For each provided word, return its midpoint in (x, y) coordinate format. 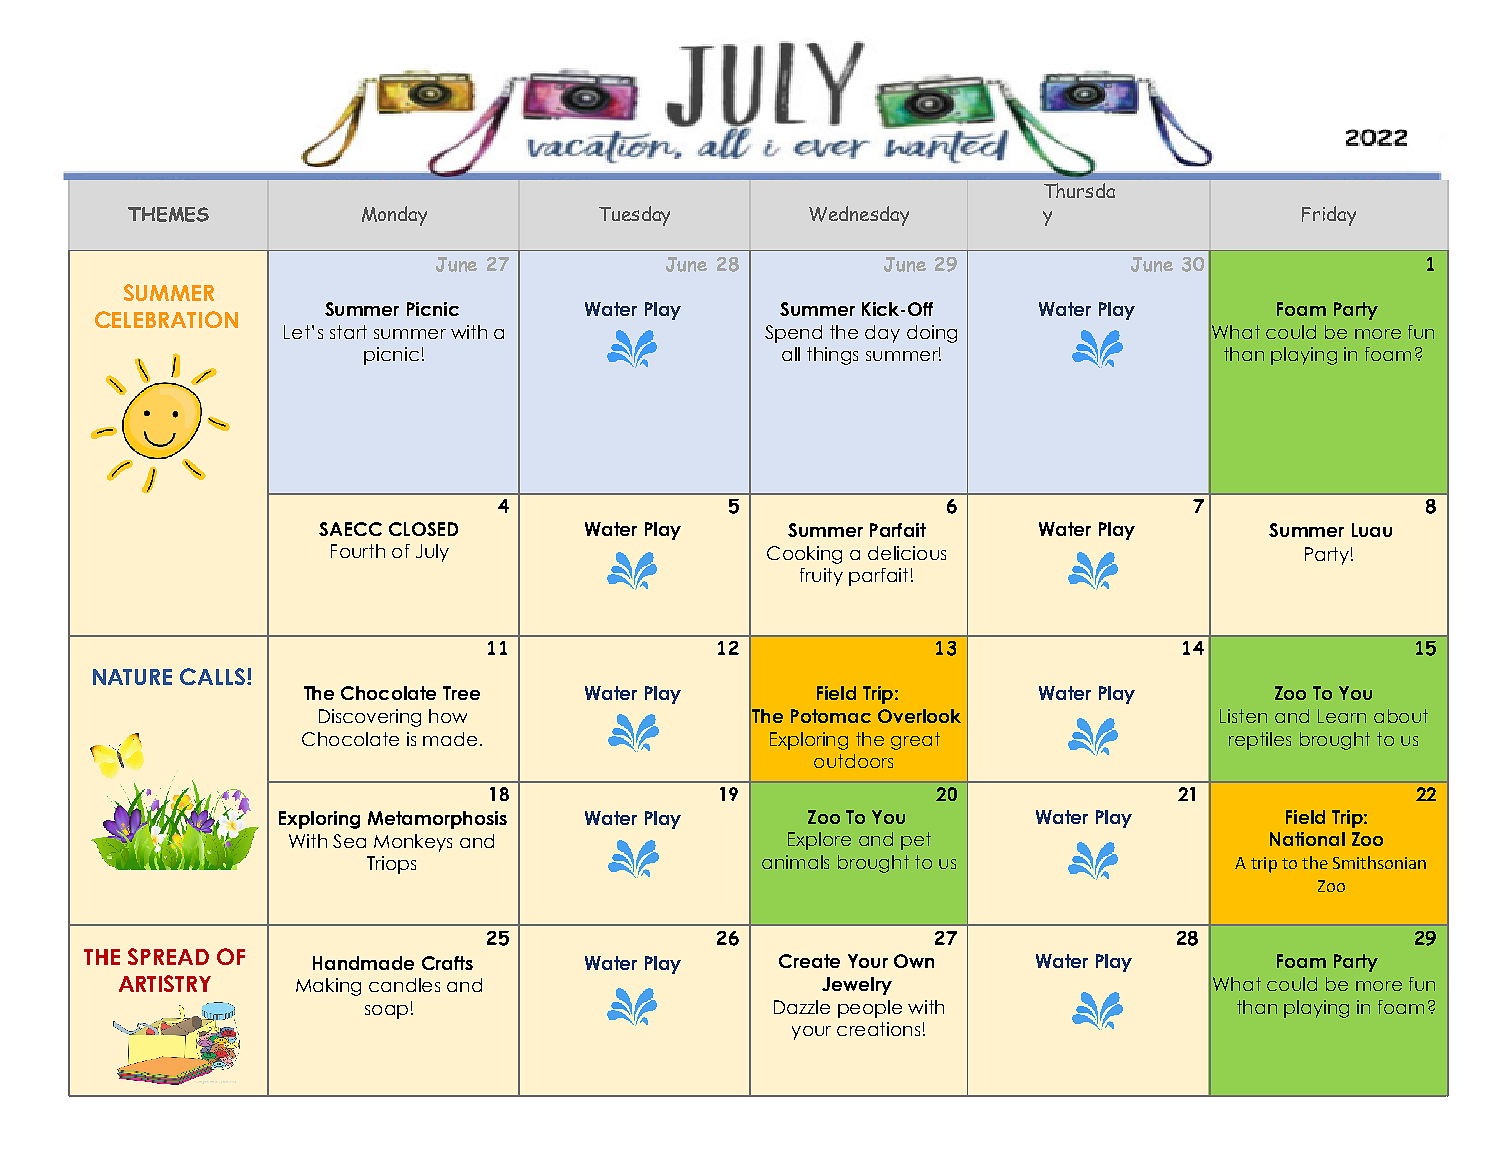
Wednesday (859, 216)
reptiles (1260, 741)
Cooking (804, 555)
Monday (394, 216)
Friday (1329, 216)
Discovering (370, 718)
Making (328, 987)
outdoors (853, 761)
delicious (907, 553)
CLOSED (423, 529)
